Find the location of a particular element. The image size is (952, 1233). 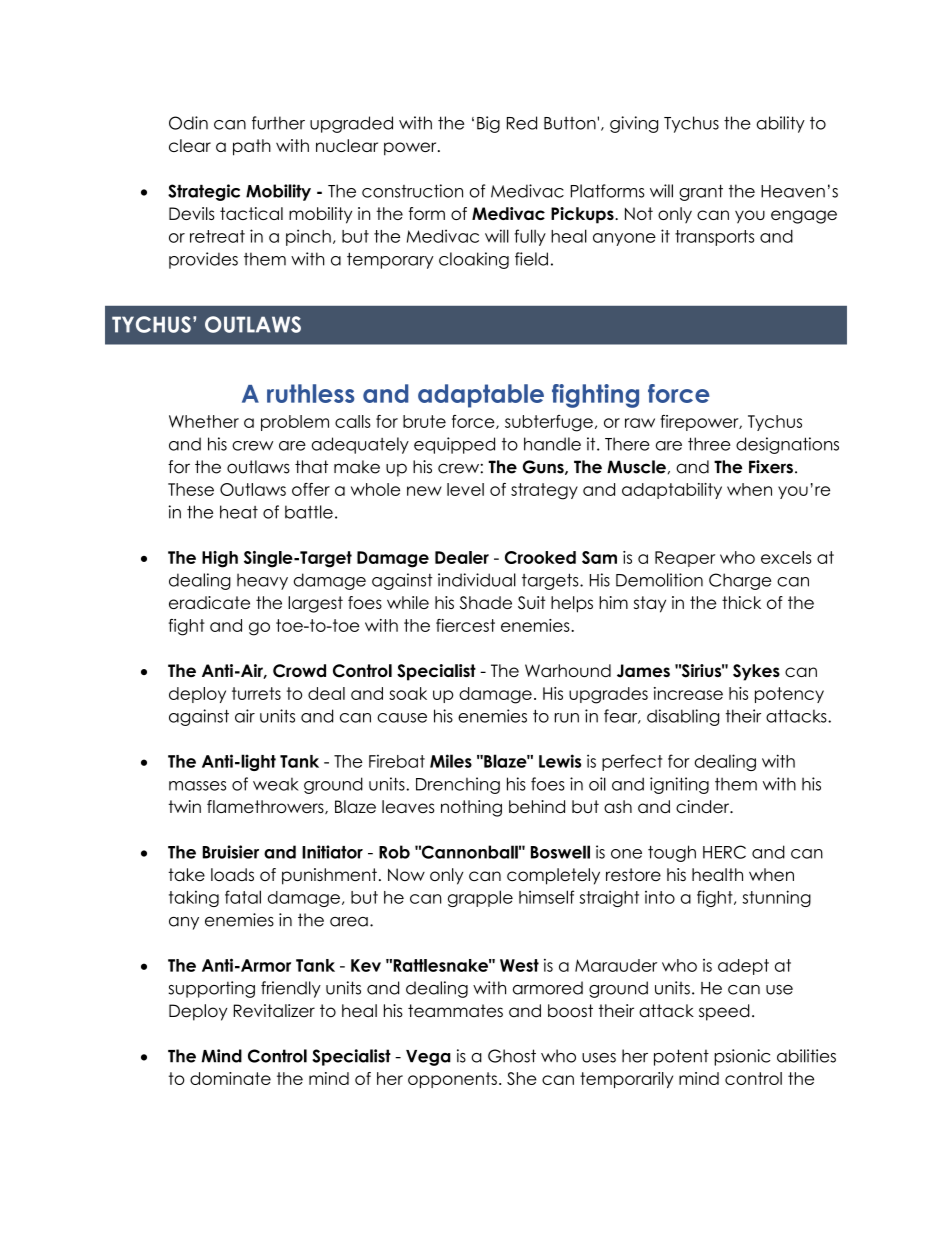

dominate is located at coordinates (230, 1078).
